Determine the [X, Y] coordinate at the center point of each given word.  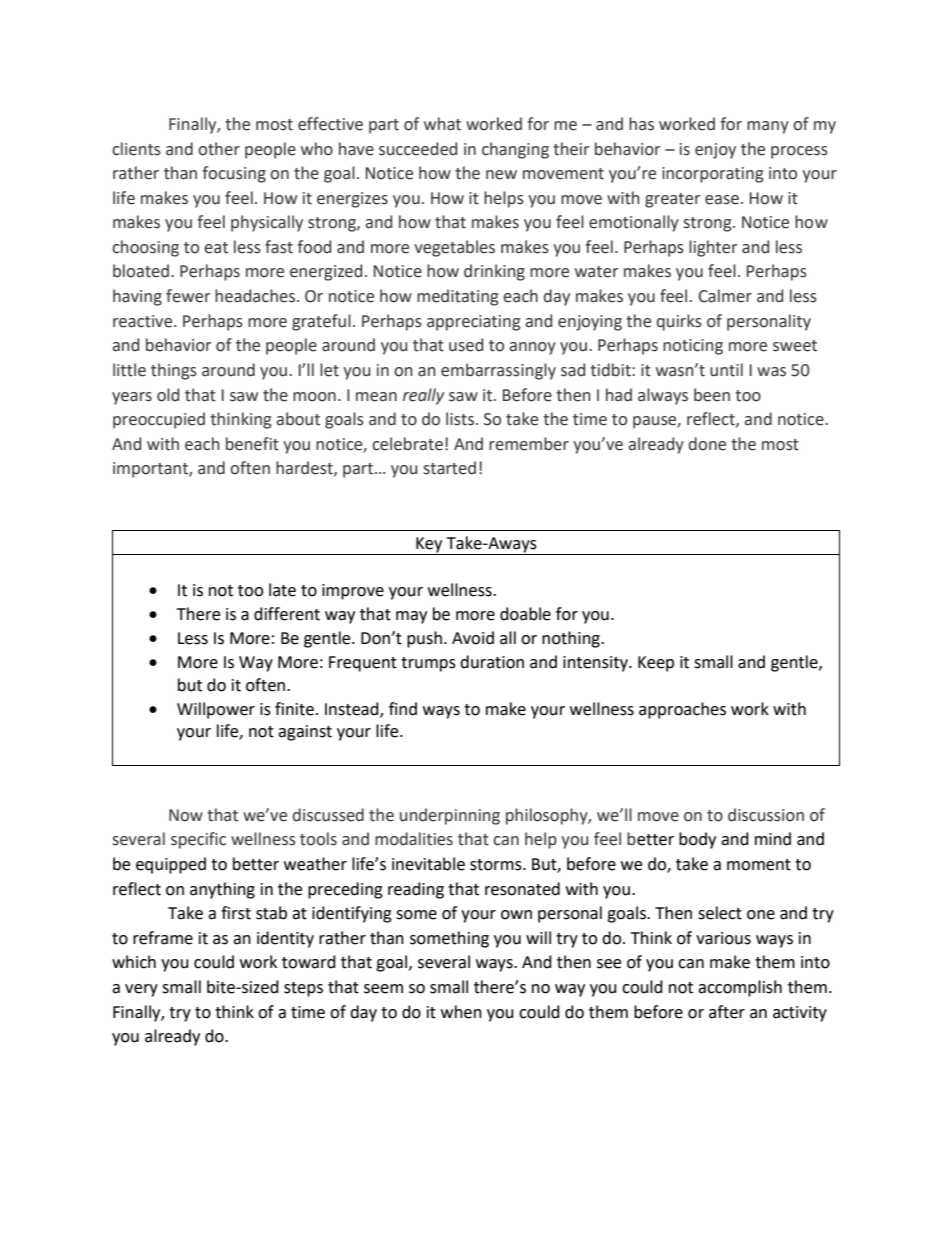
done [707, 444]
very [141, 990]
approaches [682, 710]
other [219, 149]
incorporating [712, 175]
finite [294, 709]
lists [460, 419]
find [403, 709]
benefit [252, 444]
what [442, 124]
